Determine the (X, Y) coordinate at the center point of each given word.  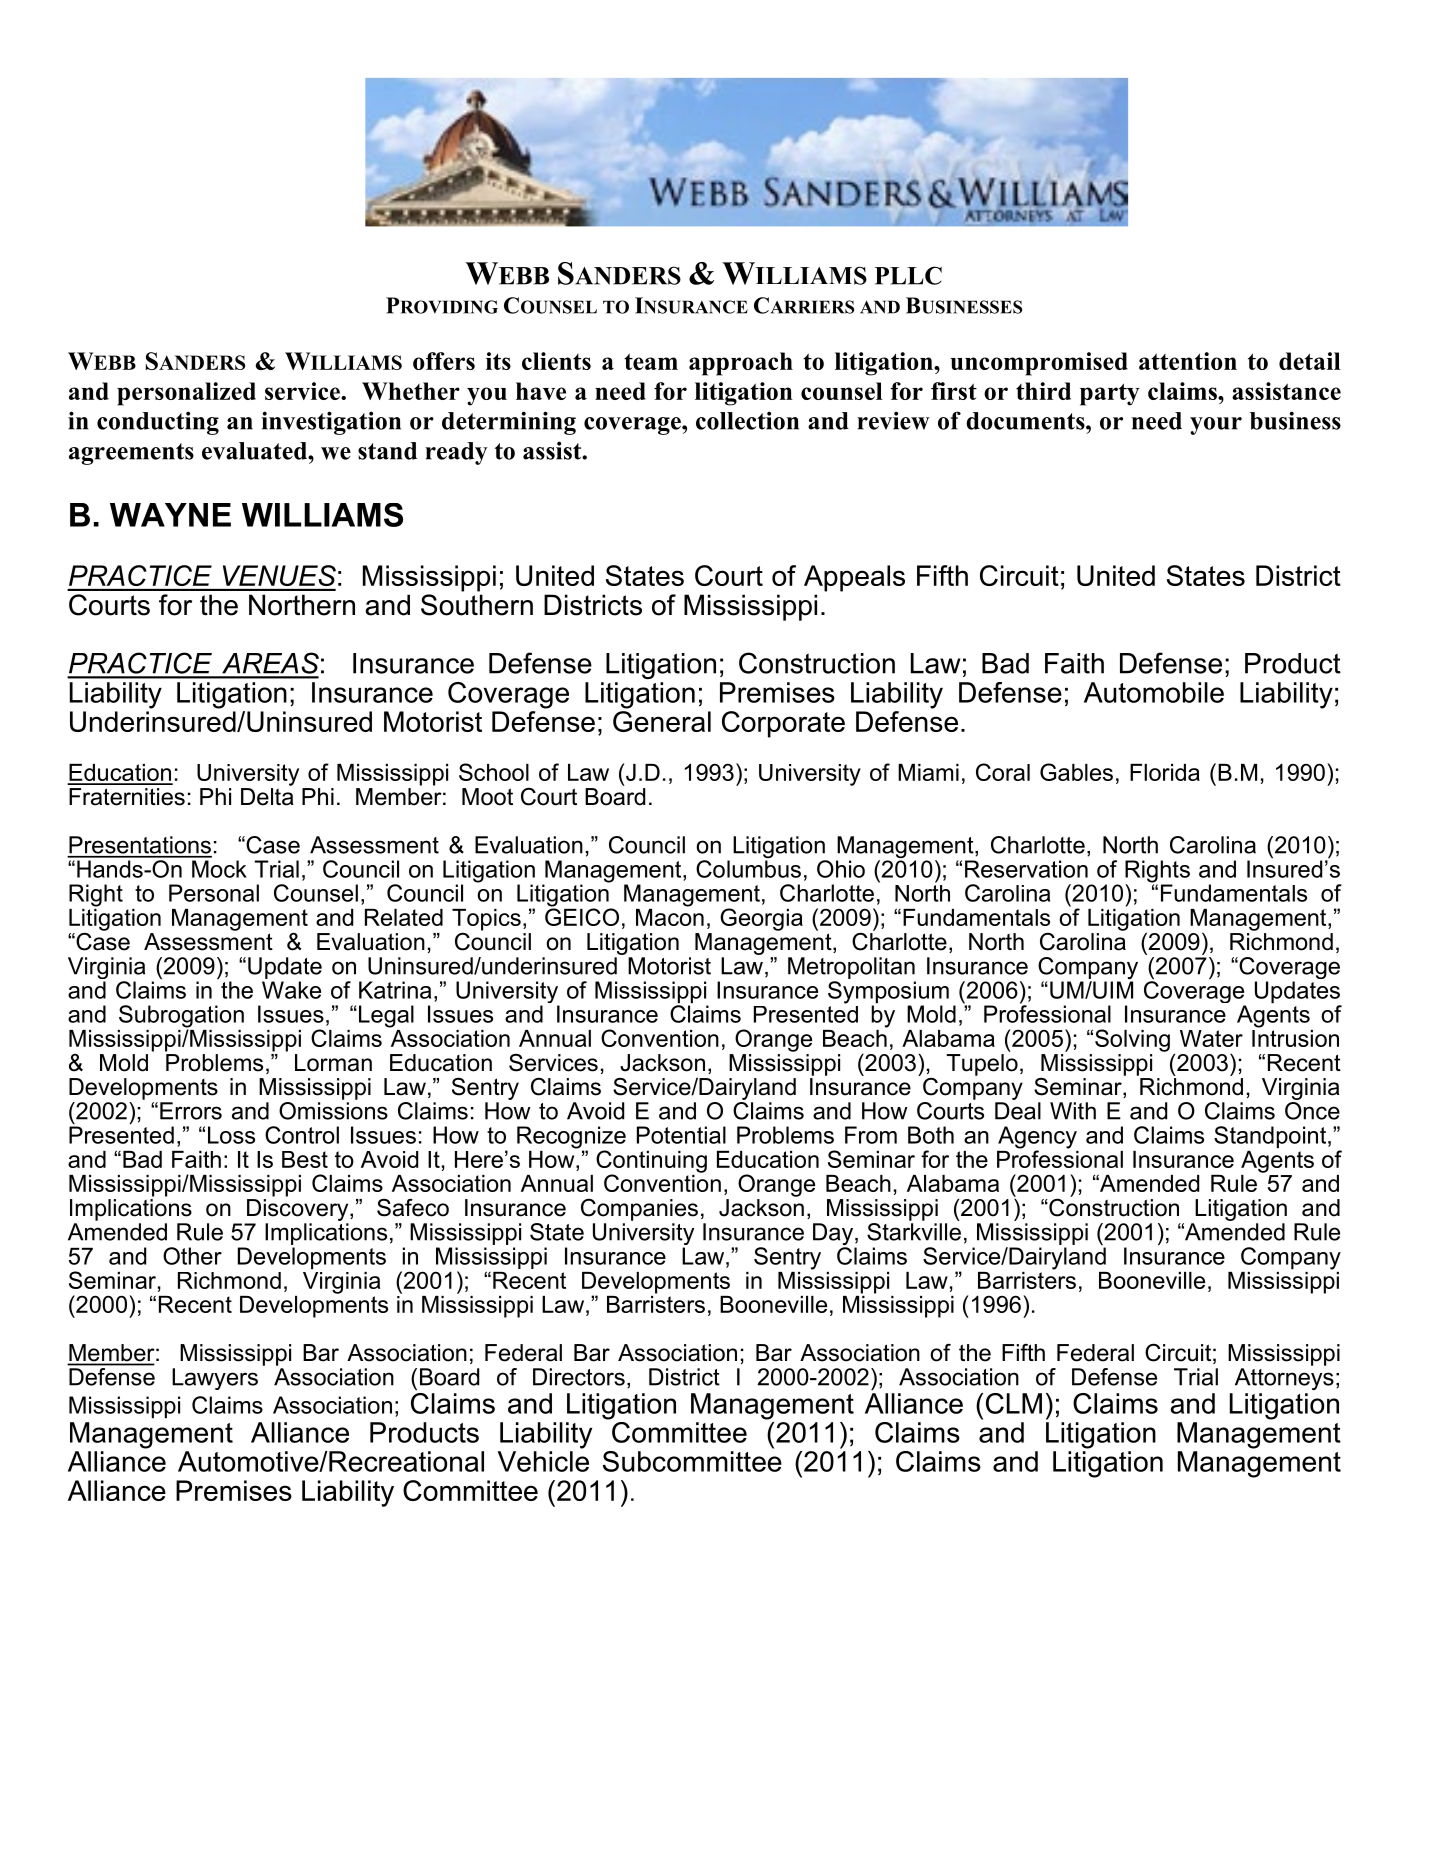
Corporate (783, 724)
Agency (1037, 1138)
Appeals (854, 578)
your (1216, 426)
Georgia (761, 919)
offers (444, 361)
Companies (639, 1209)
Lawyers (215, 1379)
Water (1211, 1038)
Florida (1165, 772)
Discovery (299, 1210)
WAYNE (170, 515)
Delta (267, 797)
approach (741, 364)
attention (1188, 361)
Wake (291, 990)
